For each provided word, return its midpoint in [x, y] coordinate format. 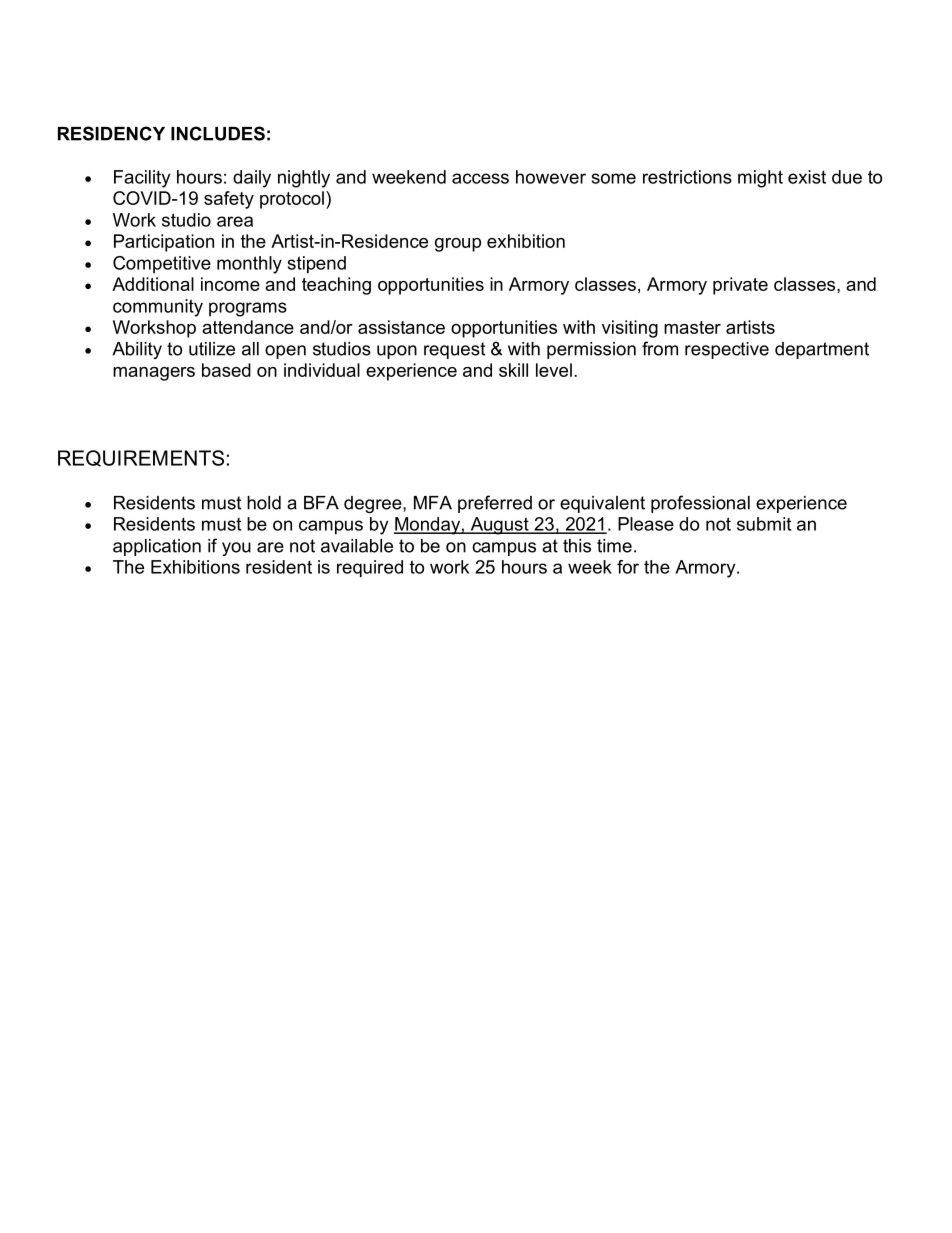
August [499, 526]
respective [727, 350]
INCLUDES [218, 133]
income [230, 284]
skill [513, 370]
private [740, 286]
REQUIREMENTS [141, 458]
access [480, 178]
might [760, 179]
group [458, 245]
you [236, 549]
